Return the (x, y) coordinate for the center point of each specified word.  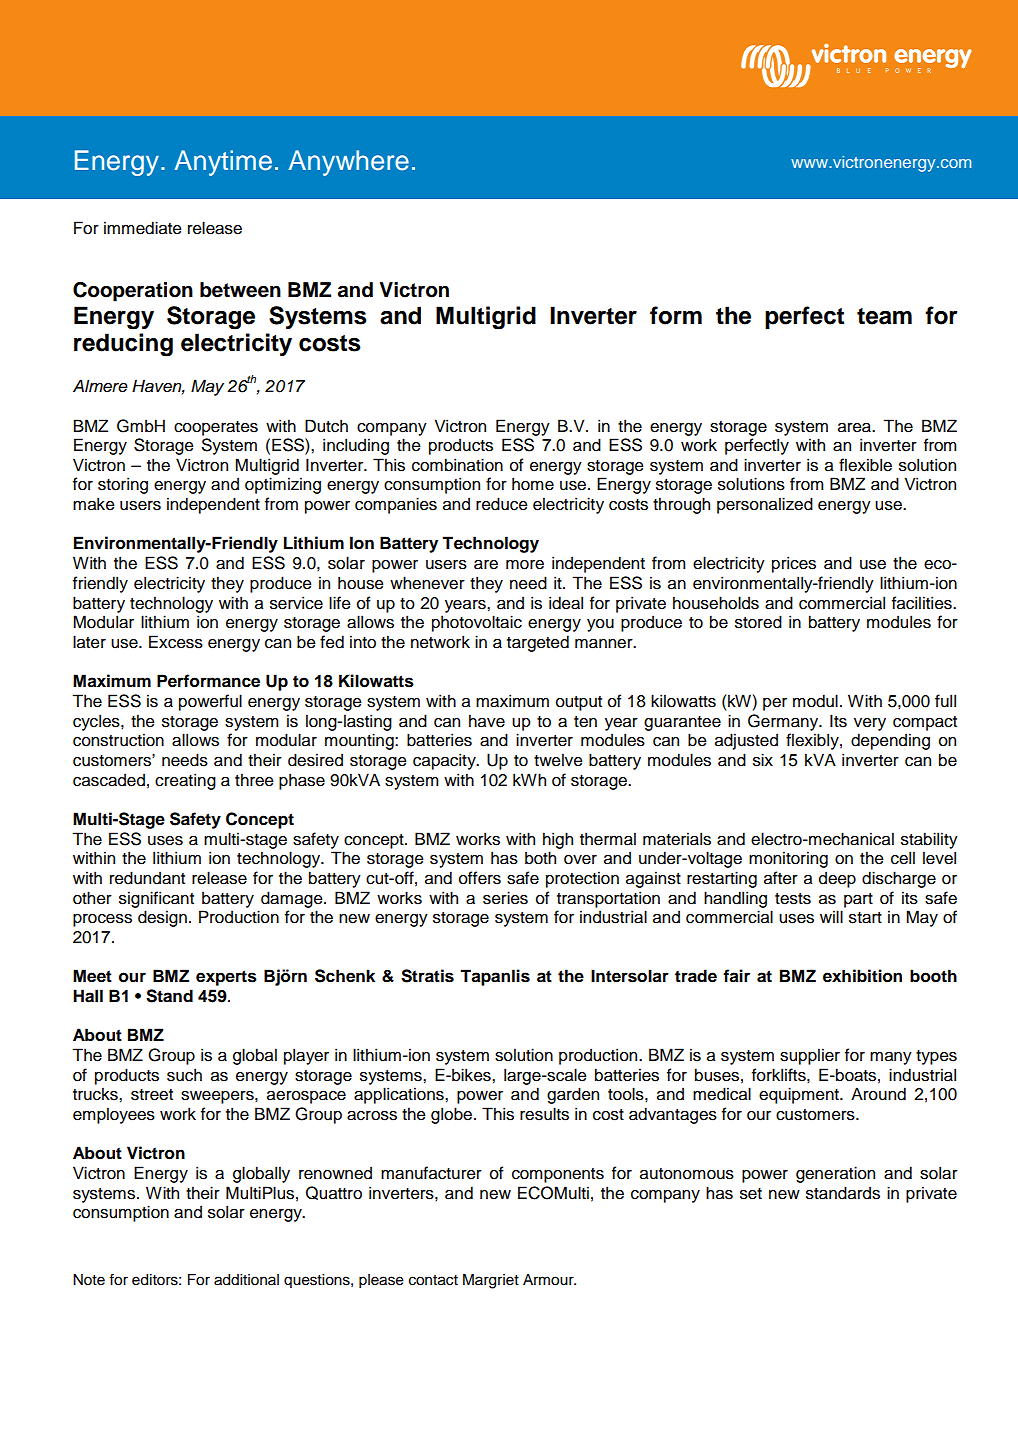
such (184, 1075)
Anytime (223, 163)
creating (185, 781)
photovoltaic (477, 623)
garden (573, 1095)
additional (246, 1280)
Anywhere (349, 163)
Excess (176, 642)
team (884, 316)
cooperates (216, 428)
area (855, 428)
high (558, 840)
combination (457, 465)
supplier (810, 1056)
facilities (923, 603)
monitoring (788, 859)
